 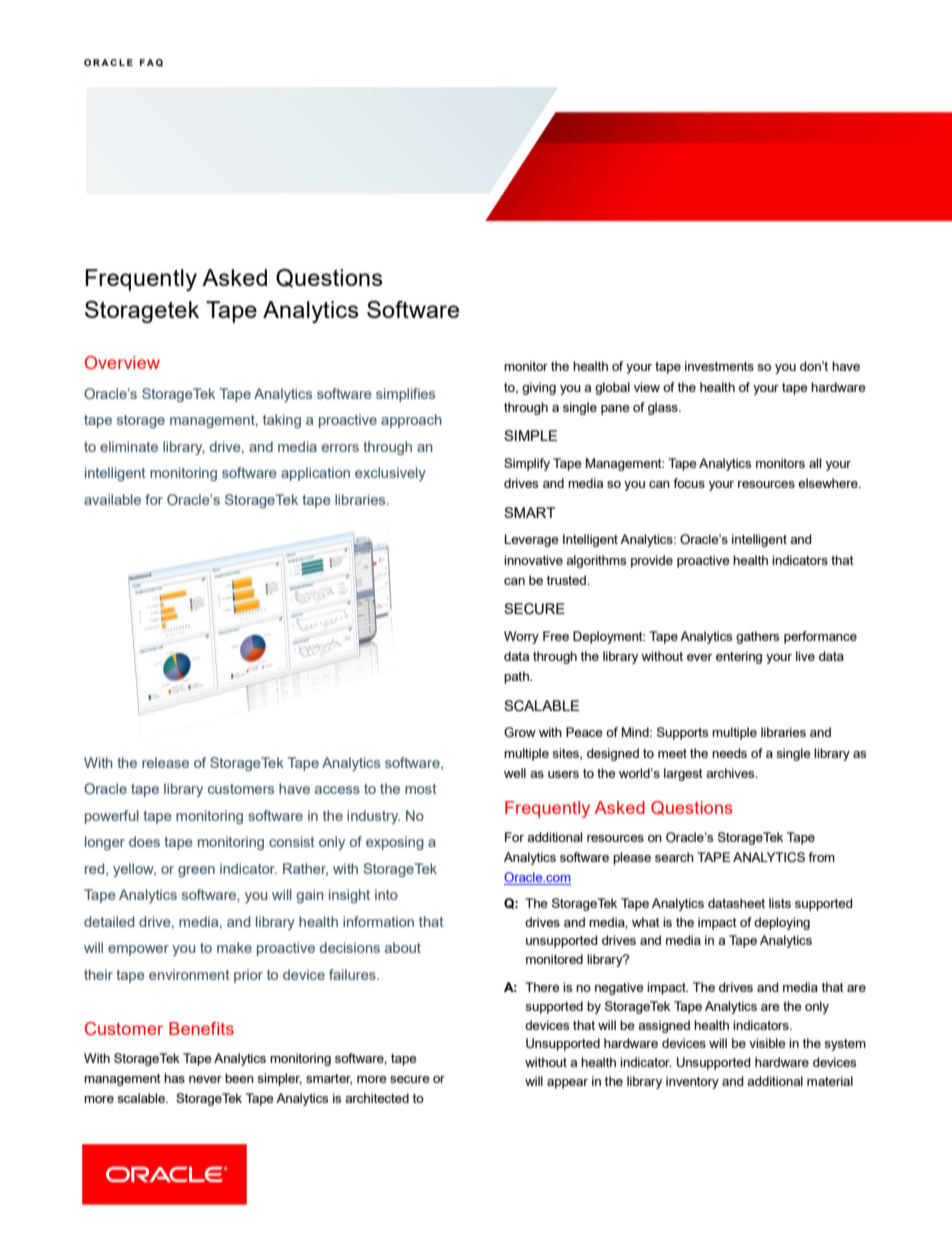 I want to click on green, so click(x=196, y=871).
